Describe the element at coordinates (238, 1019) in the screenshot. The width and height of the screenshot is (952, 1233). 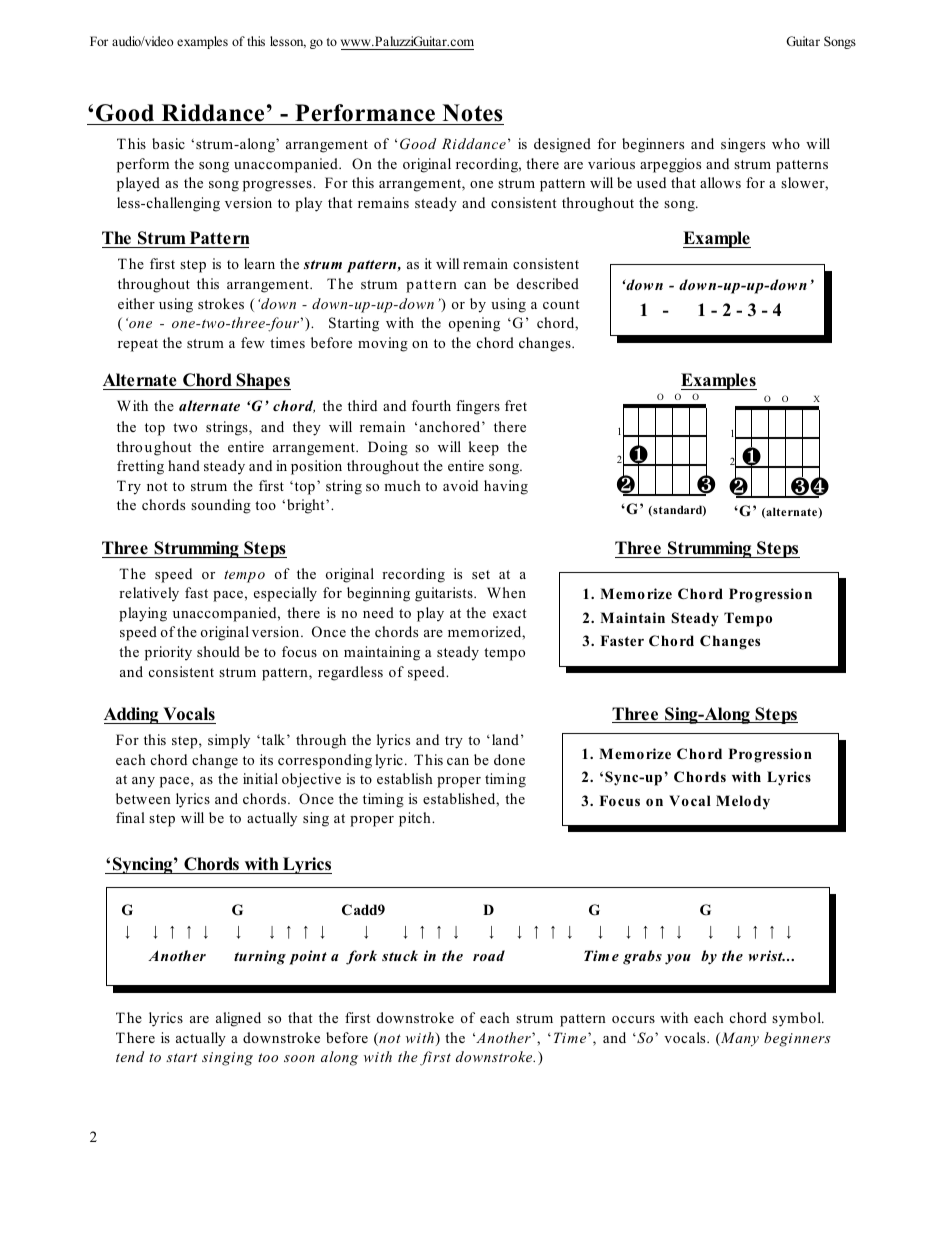
I see `aligned` at that location.
